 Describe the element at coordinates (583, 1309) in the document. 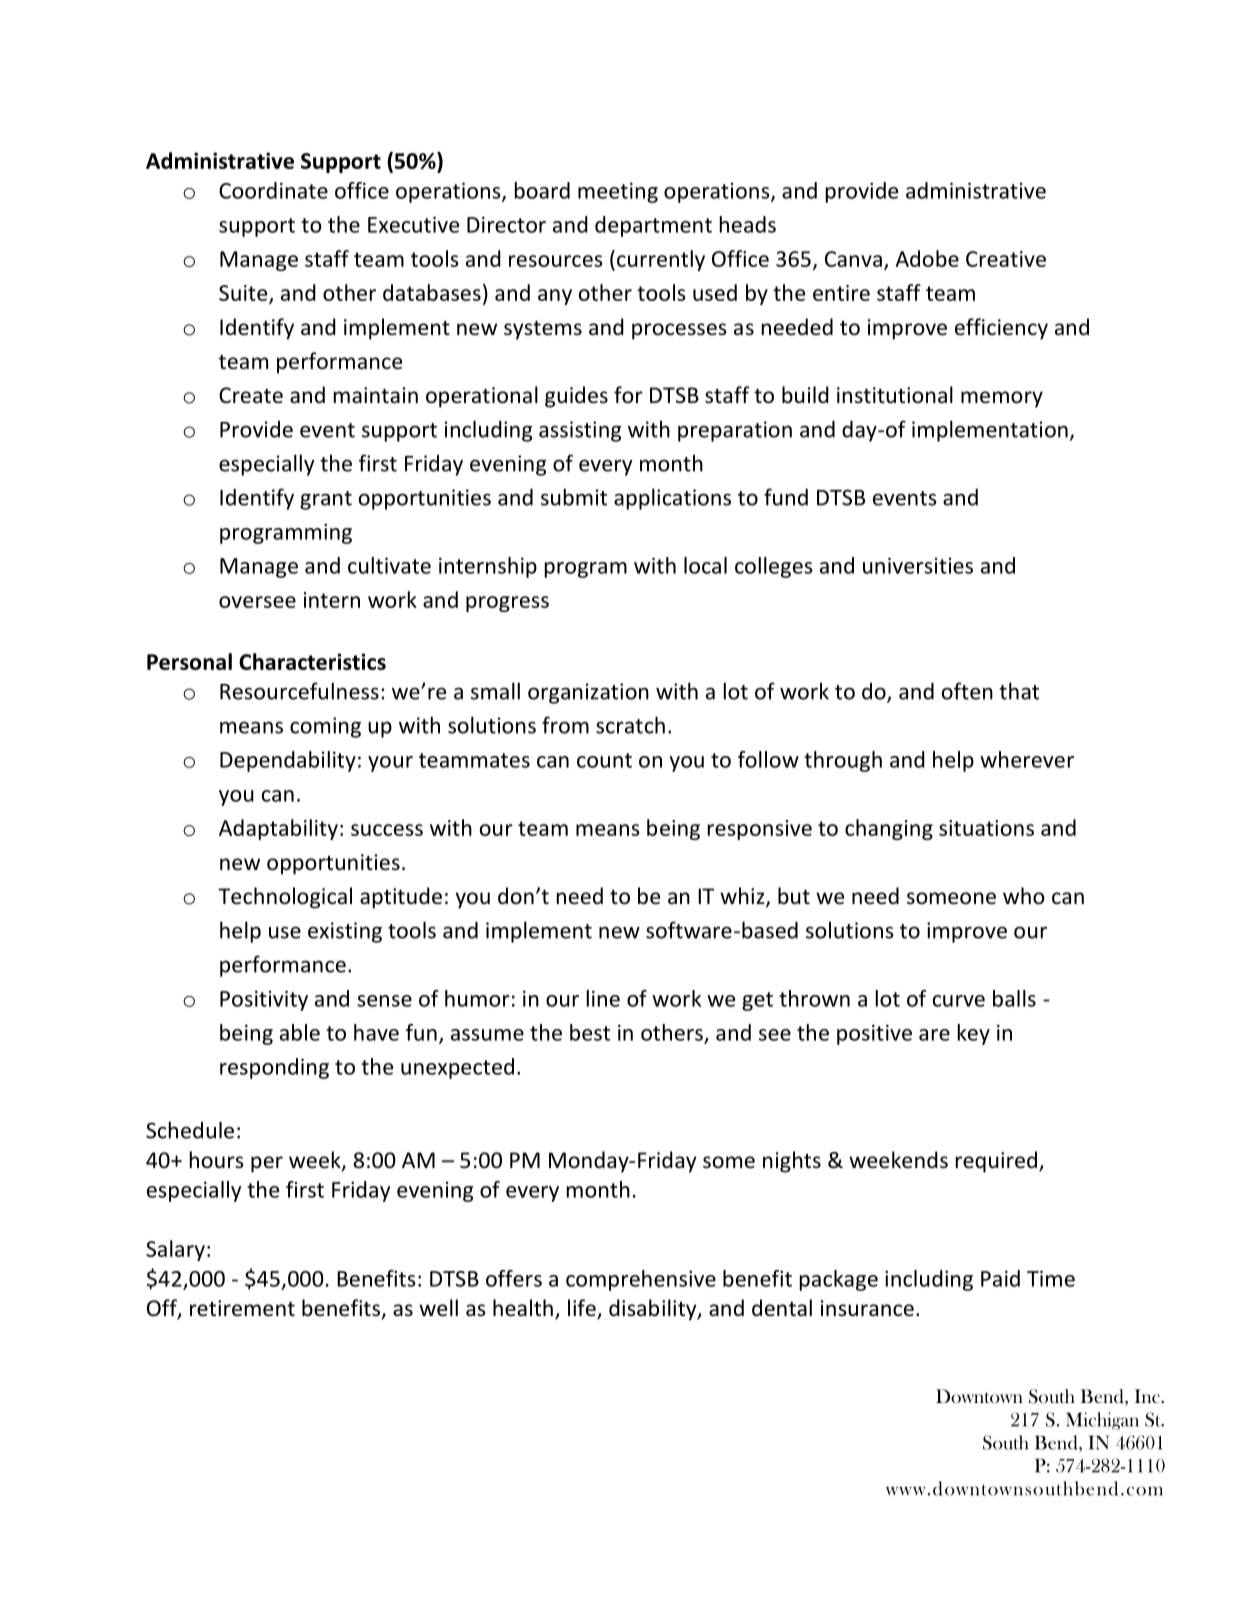

I see `life` at that location.
